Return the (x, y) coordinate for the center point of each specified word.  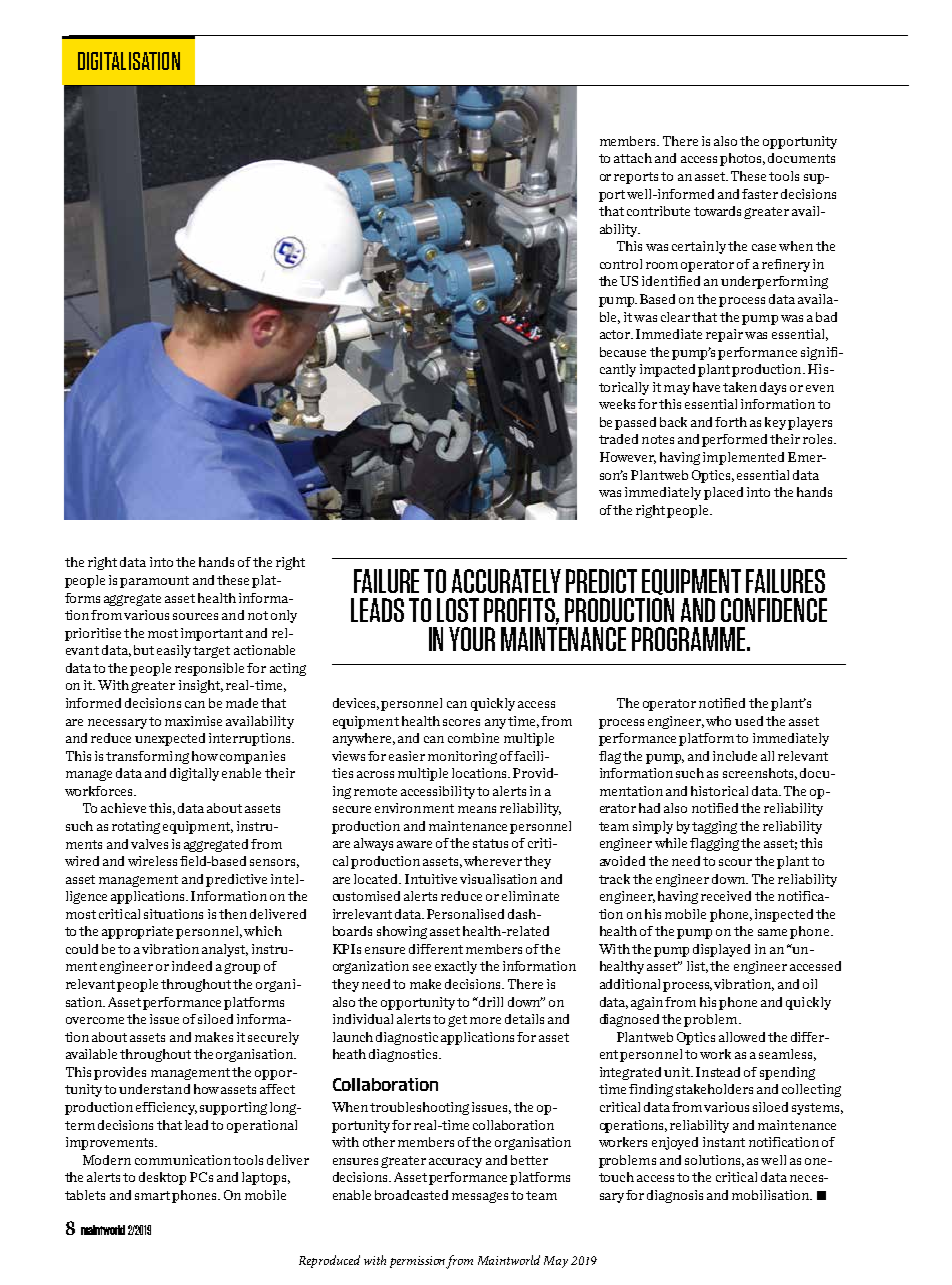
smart (152, 1195)
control (621, 264)
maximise (193, 721)
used (749, 721)
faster (760, 194)
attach (633, 158)
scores (461, 722)
